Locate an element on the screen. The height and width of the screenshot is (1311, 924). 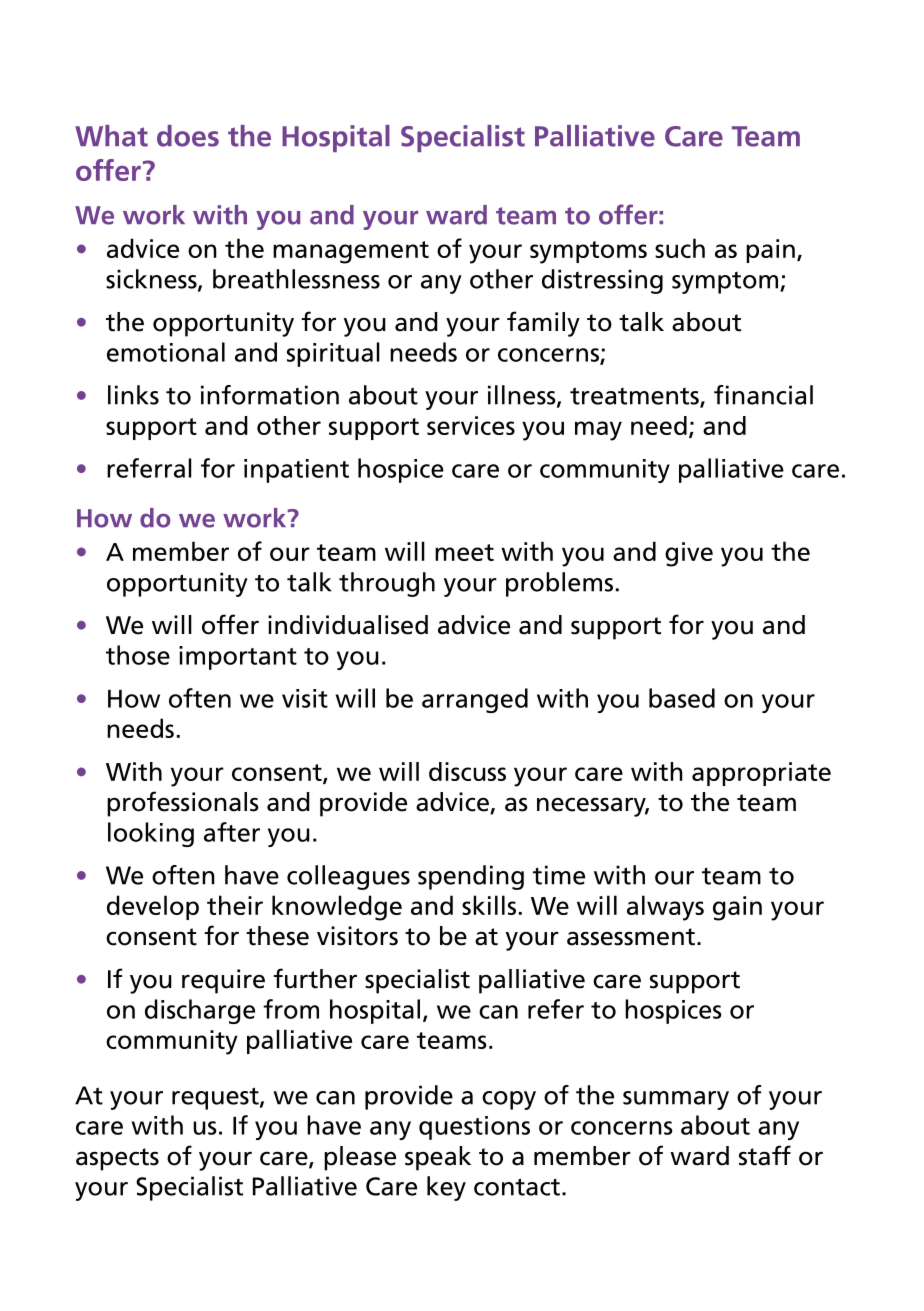
management is located at coordinates (351, 252).
